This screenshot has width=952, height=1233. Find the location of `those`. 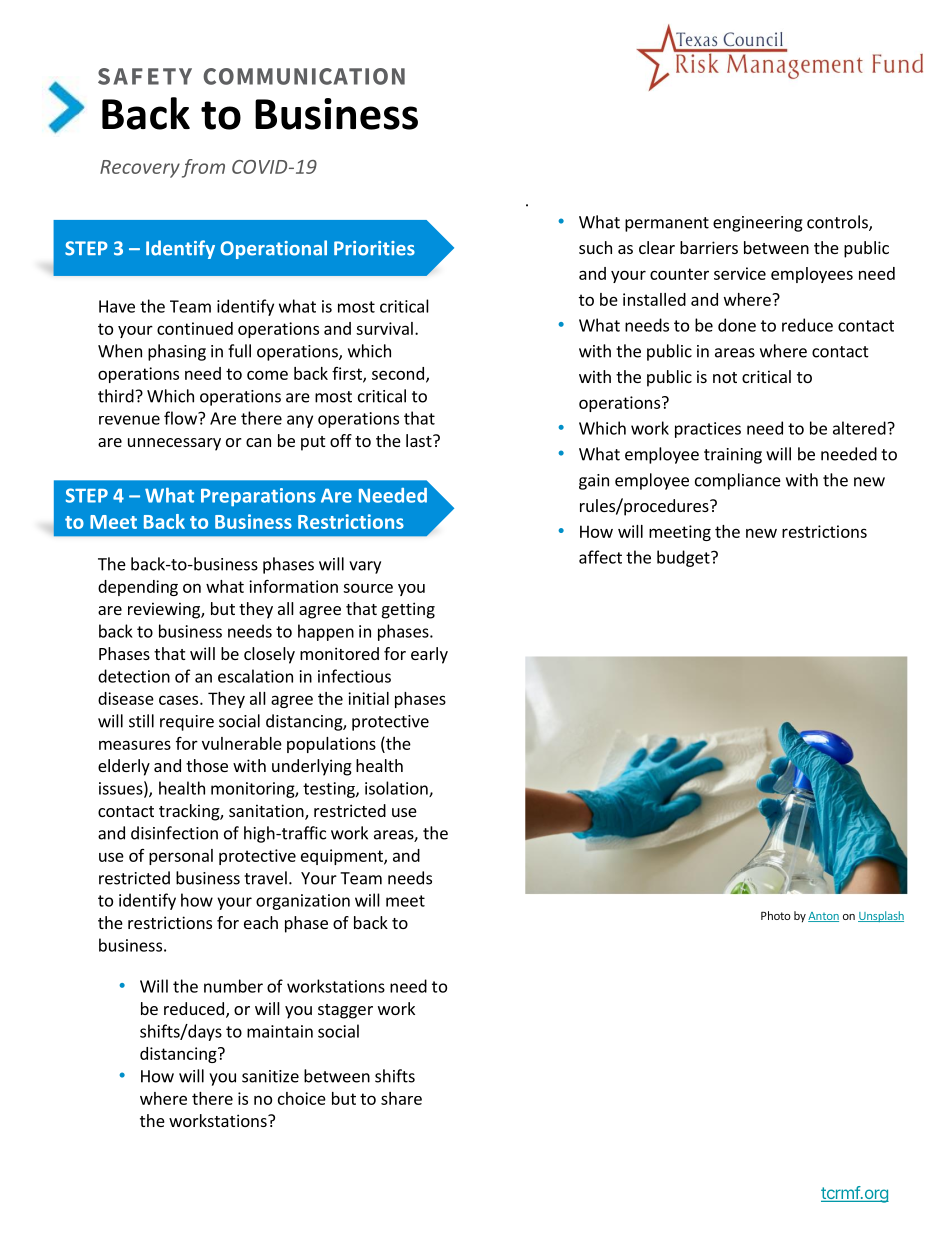

those is located at coordinates (207, 765).
